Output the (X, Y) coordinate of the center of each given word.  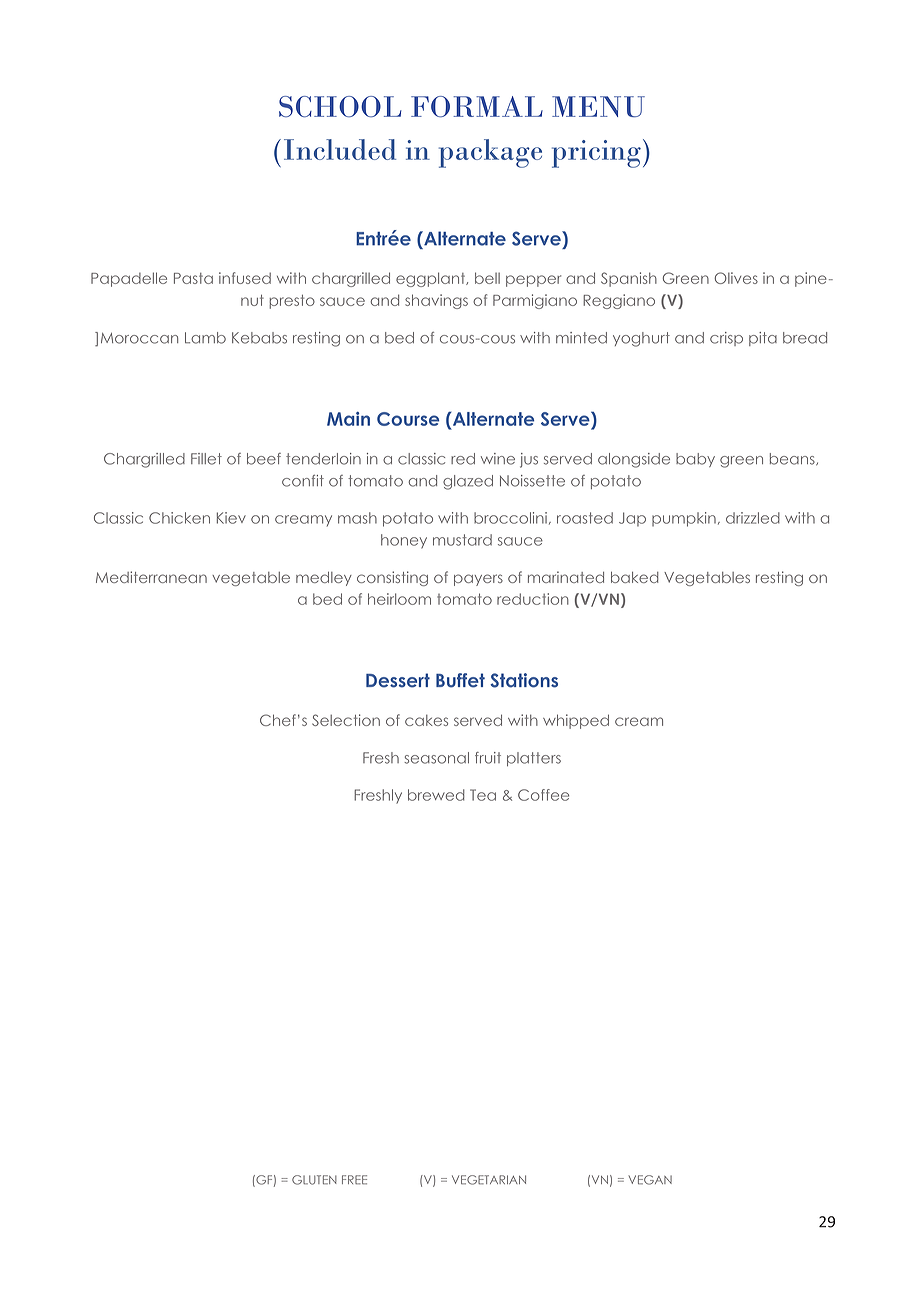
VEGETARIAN (489, 1180)
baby (695, 460)
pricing (596, 154)
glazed (468, 482)
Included (340, 149)
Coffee (543, 795)
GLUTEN (314, 1180)
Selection (346, 720)
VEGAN (650, 1180)
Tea (483, 795)
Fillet (206, 459)
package (490, 153)
